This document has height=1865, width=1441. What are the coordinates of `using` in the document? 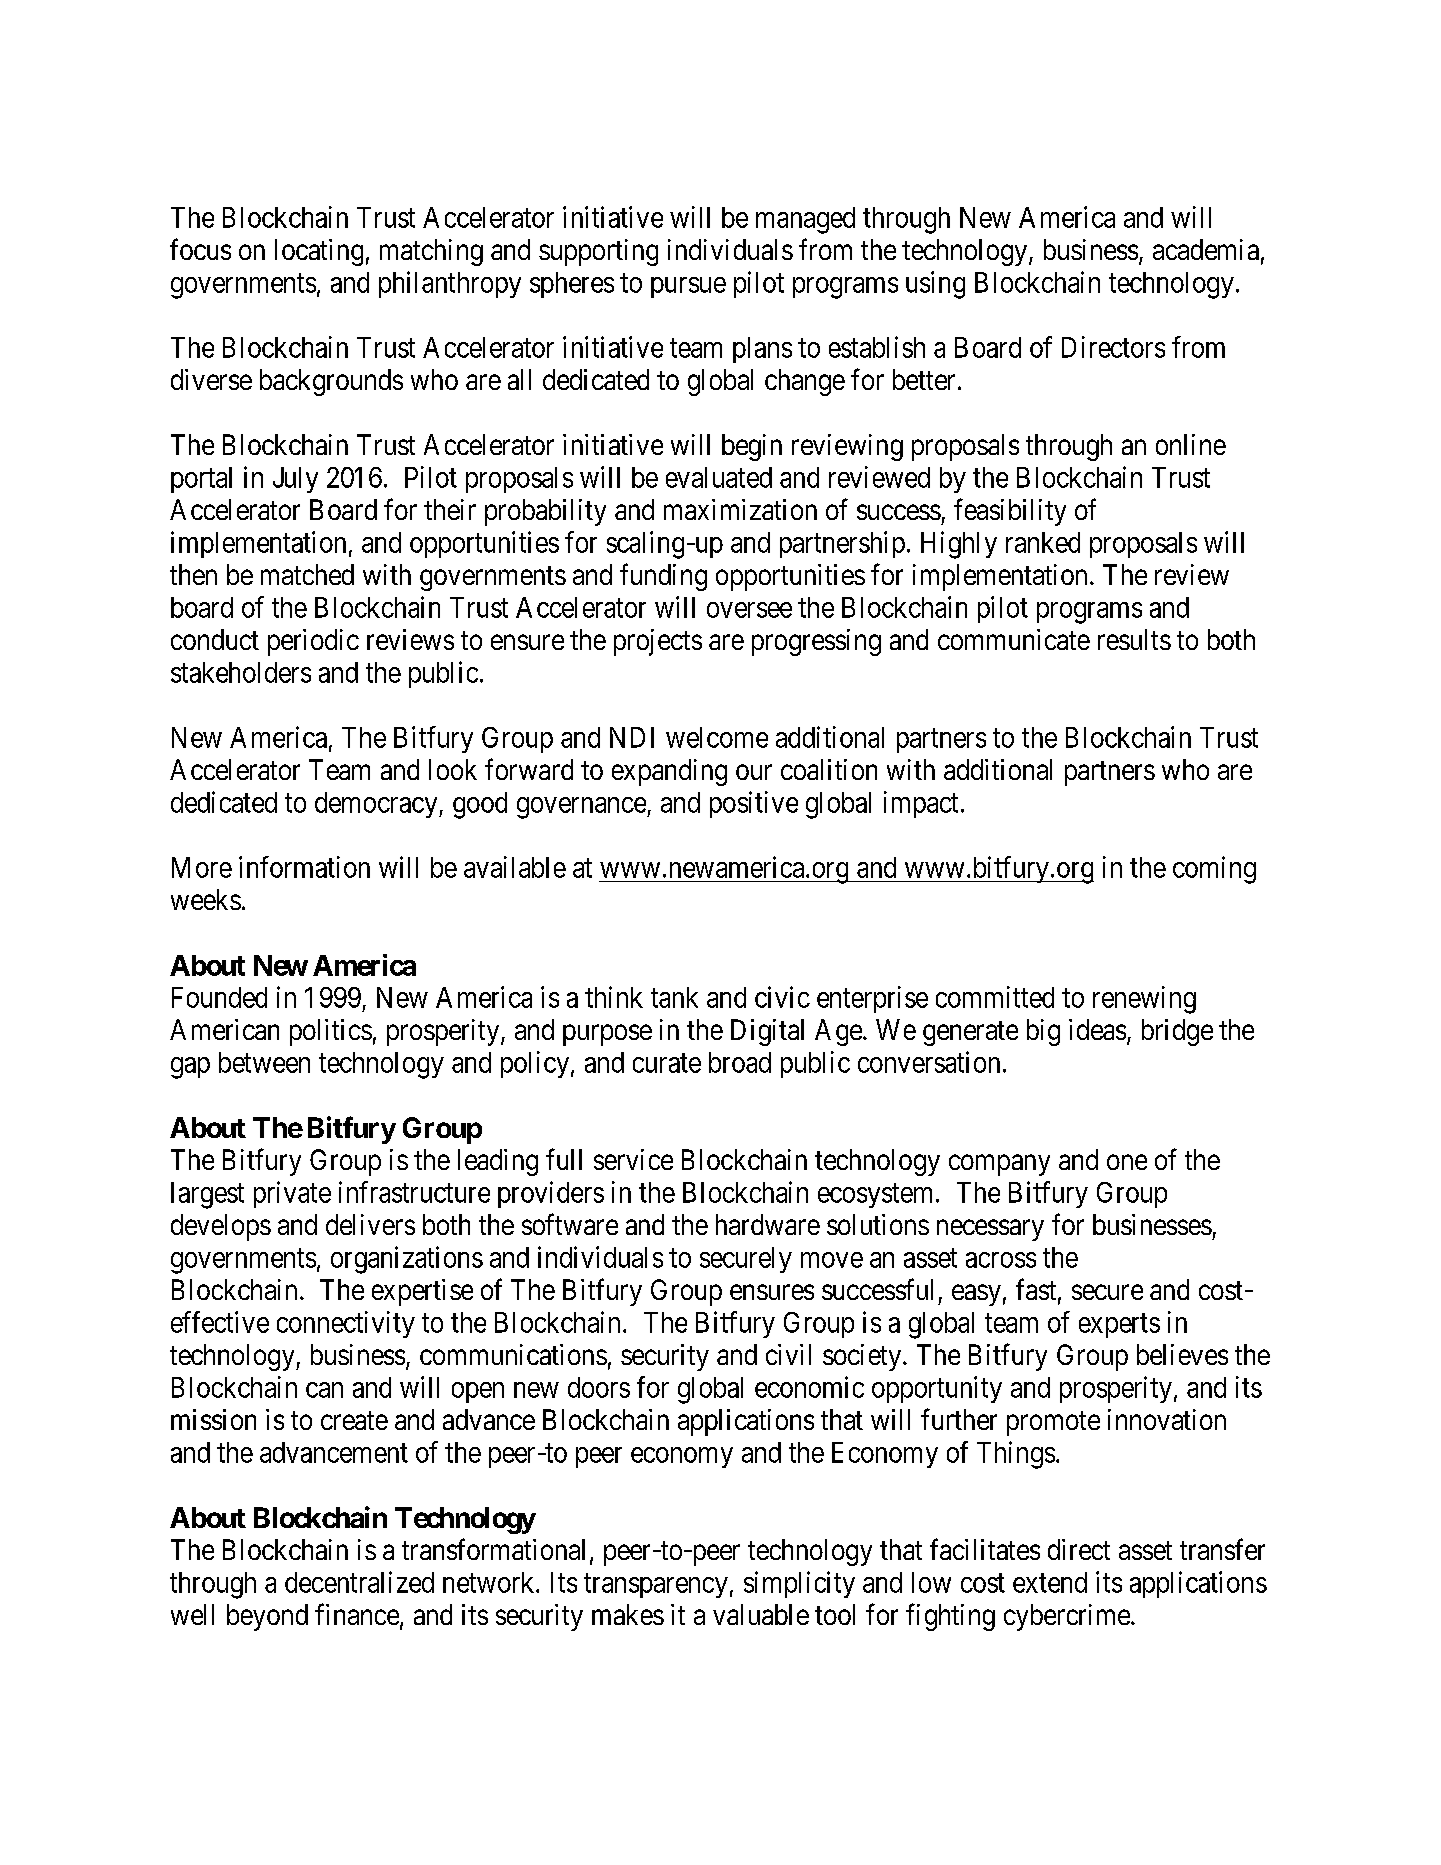 It's located at (935, 285).
